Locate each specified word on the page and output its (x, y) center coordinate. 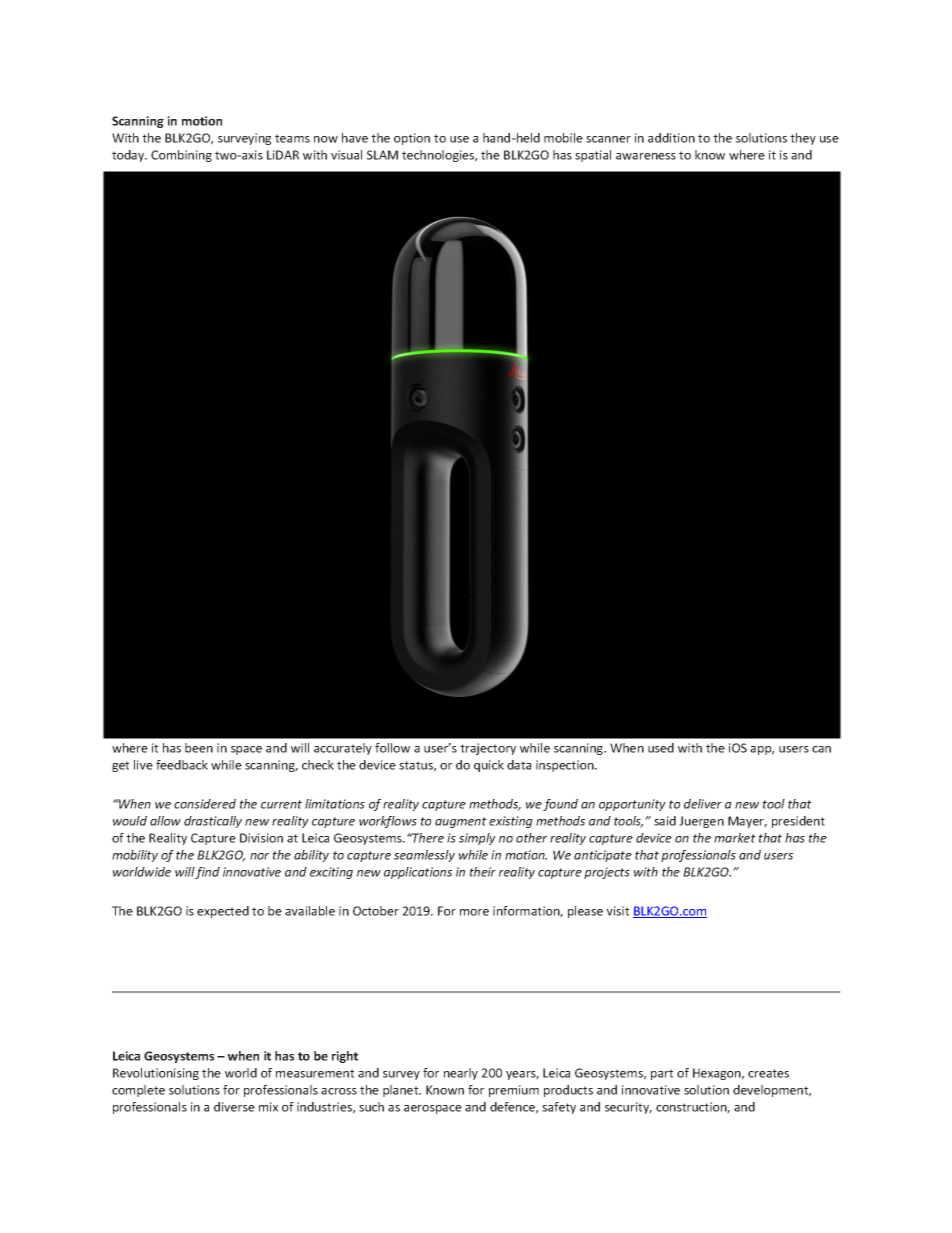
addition (671, 138)
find (207, 873)
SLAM (382, 155)
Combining (181, 156)
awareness (646, 156)
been (199, 748)
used (661, 748)
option (412, 139)
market (735, 838)
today (129, 156)
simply (477, 839)
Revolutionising (156, 1074)
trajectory (488, 749)
